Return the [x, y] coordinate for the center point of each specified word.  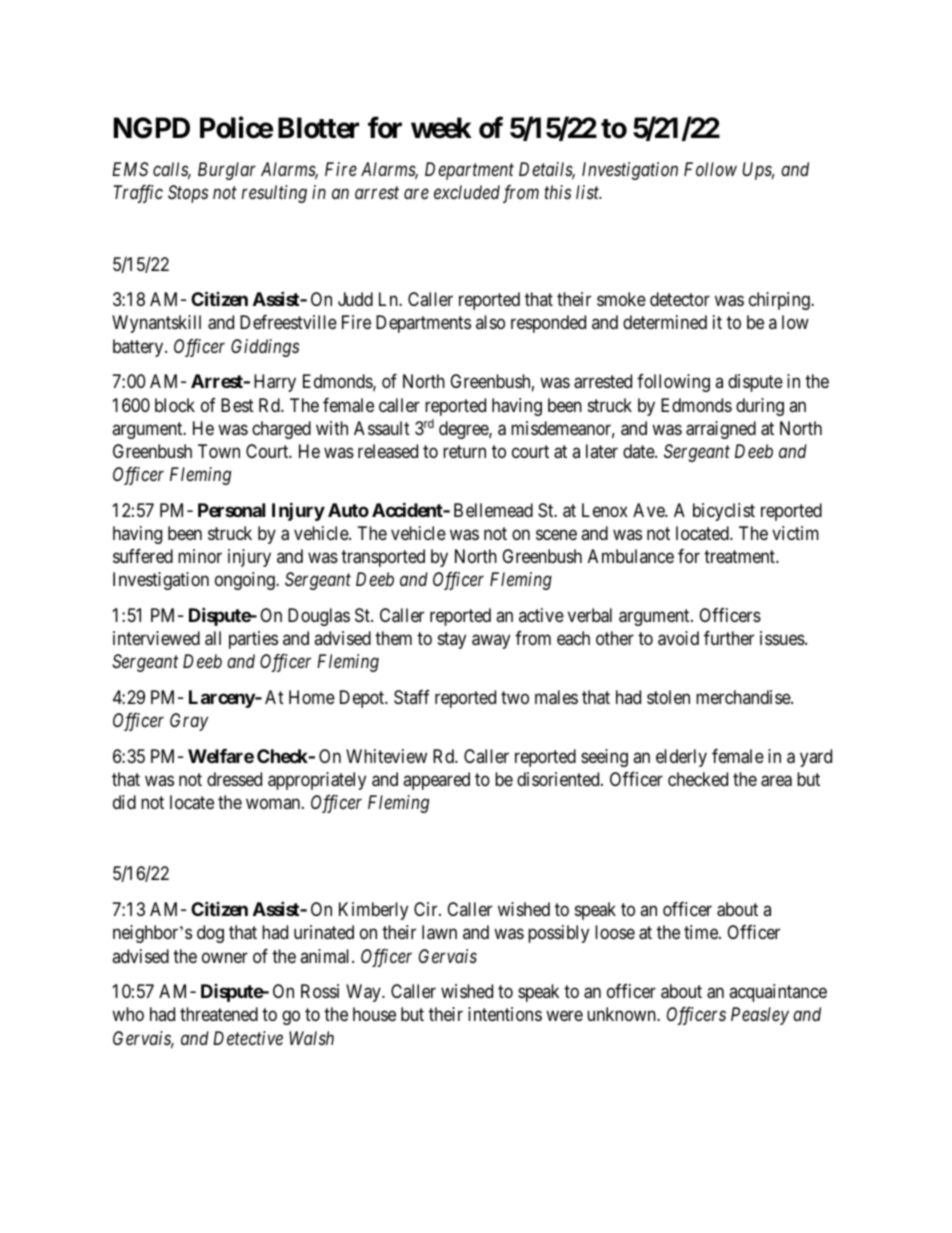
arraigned [721, 430]
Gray [189, 722]
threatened [219, 1014]
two [515, 697]
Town [219, 451]
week [441, 128]
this [557, 192]
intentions [505, 1014]
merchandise [744, 697]
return [464, 451]
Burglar [227, 171]
